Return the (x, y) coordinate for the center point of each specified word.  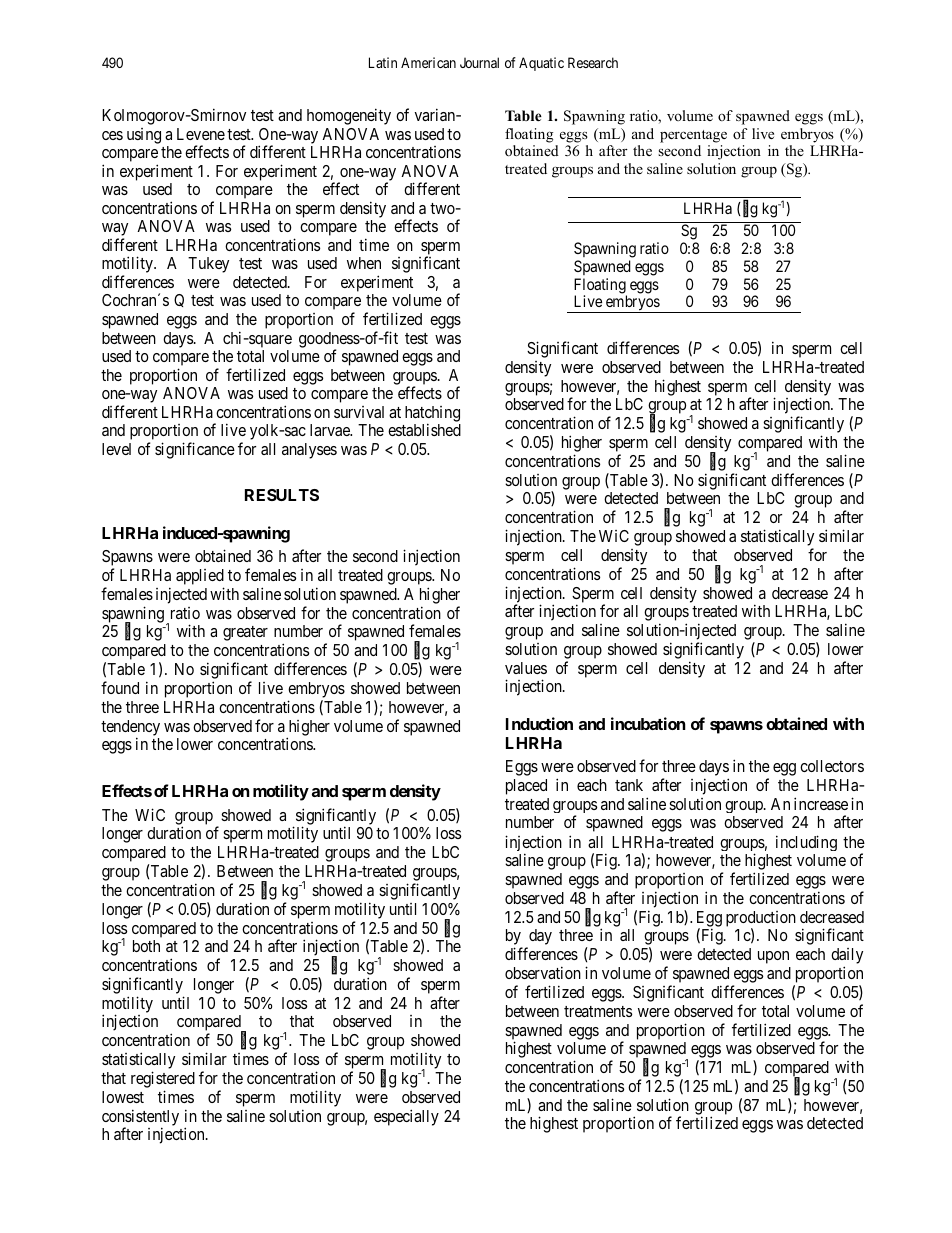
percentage (693, 136)
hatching (432, 415)
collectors (832, 766)
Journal (479, 62)
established (424, 429)
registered (163, 1079)
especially (406, 1117)
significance (195, 450)
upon (773, 957)
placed (526, 787)
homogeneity (349, 116)
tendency (130, 729)
